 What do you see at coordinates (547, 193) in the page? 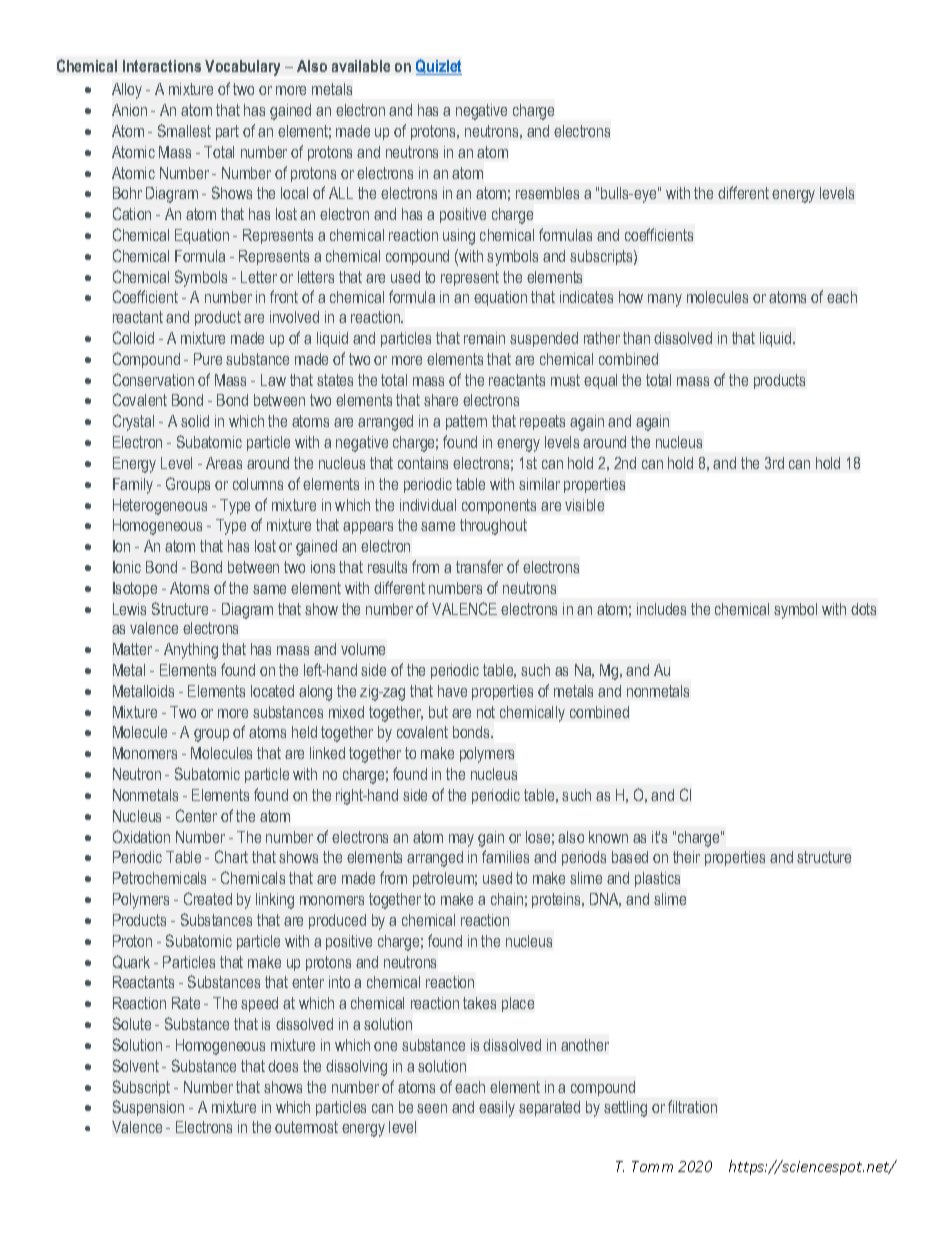
I see `resembles` at bounding box center [547, 193].
